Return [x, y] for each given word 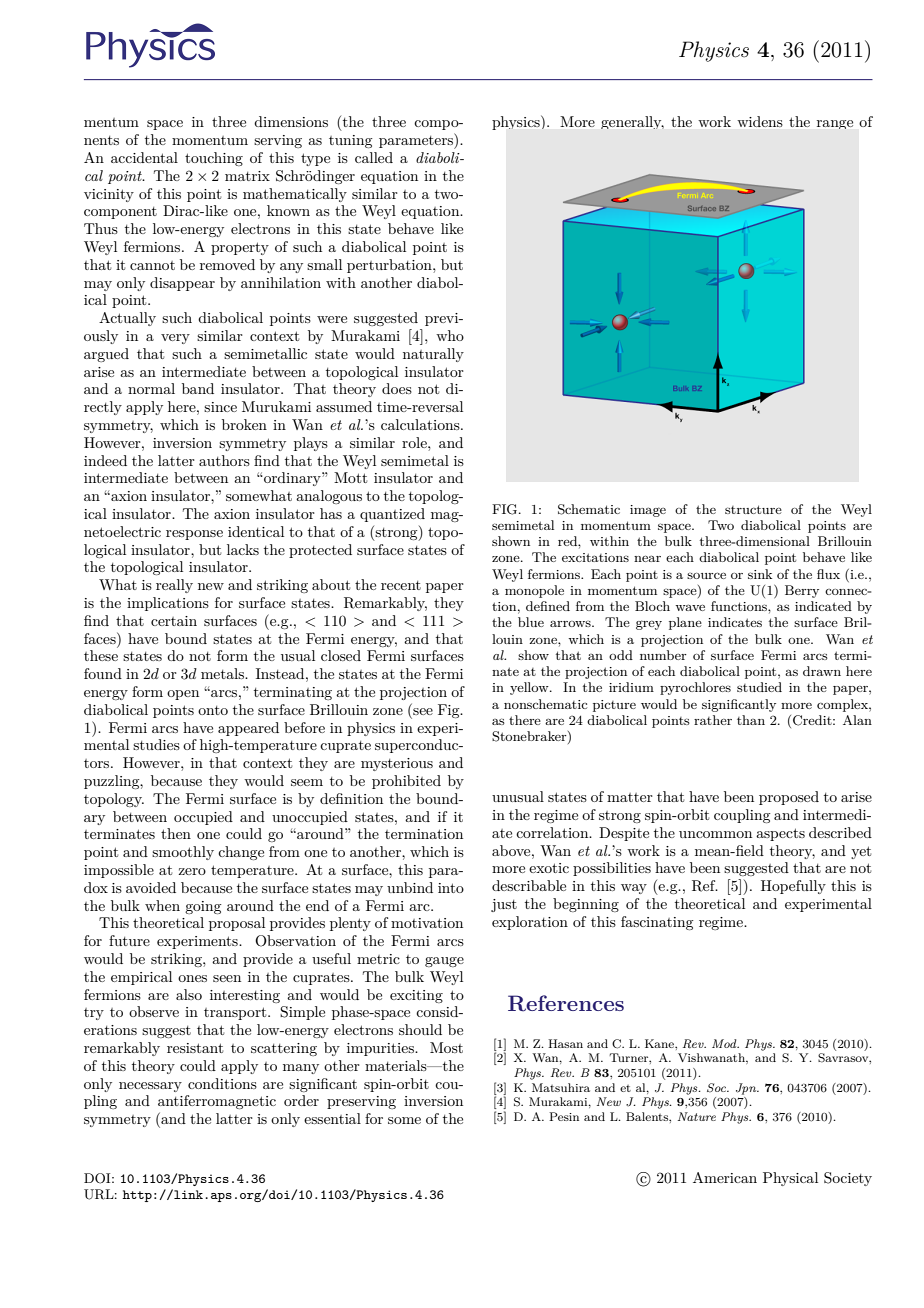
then [176, 833]
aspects [780, 834]
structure [753, 509]
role [415, 442]
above [512, 850]
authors [224, 460]
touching [214, 159]
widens [760, 121]
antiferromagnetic [217, 1102]
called [374, 157]
